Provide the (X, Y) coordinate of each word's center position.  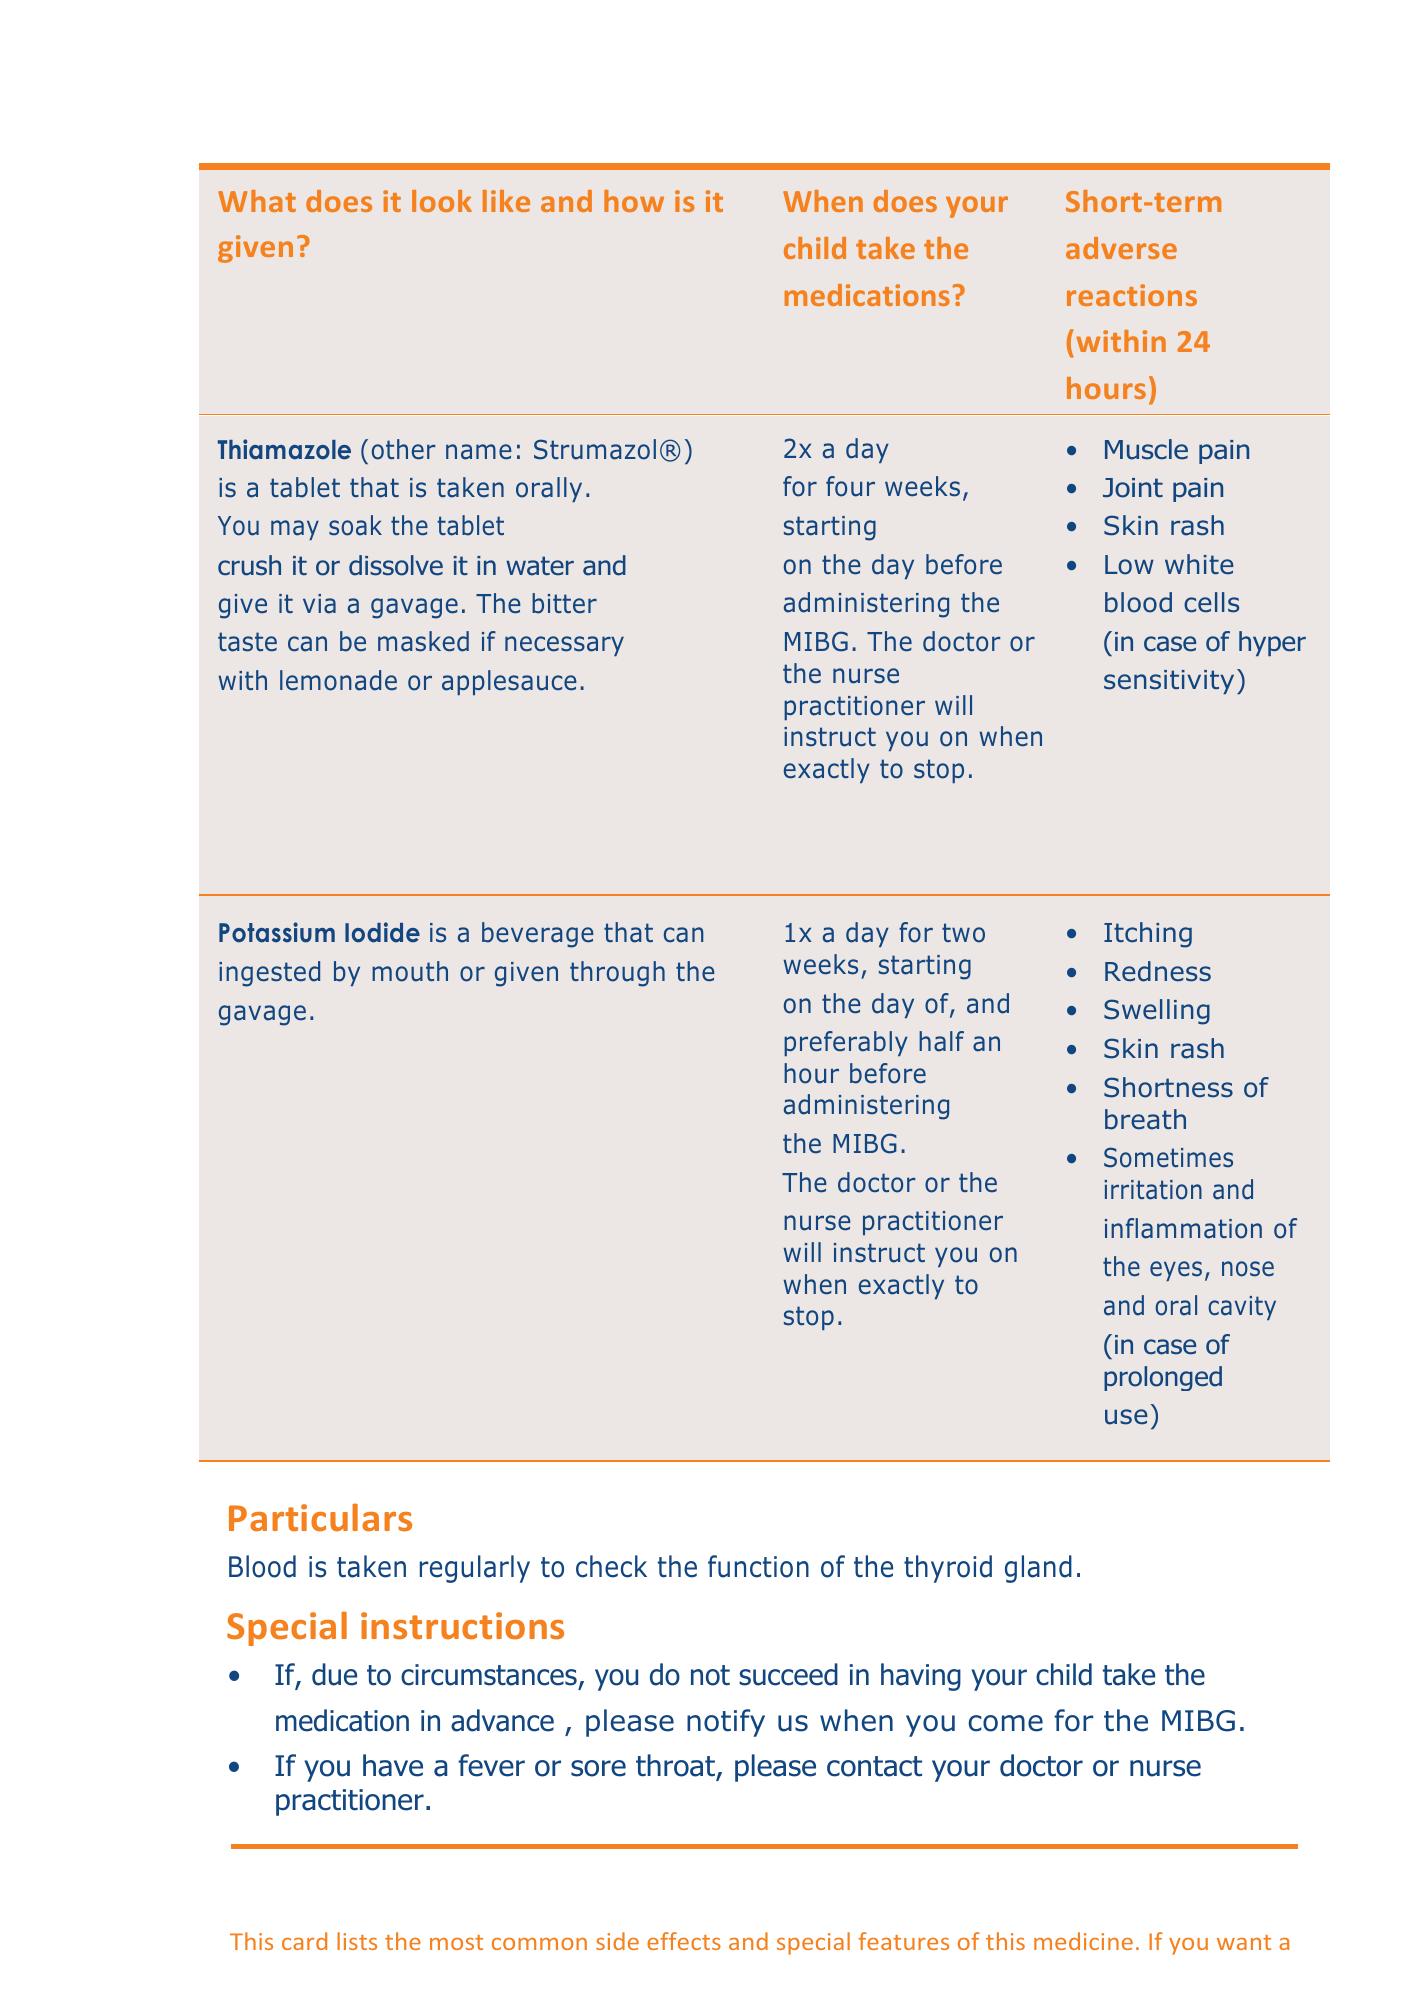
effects (684, 1941)
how (634, 201)
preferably (846, 1043)
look (442, 201)
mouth (410, 971)
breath (1145, 1119)
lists (357, 1941)
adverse (1121, 248)
